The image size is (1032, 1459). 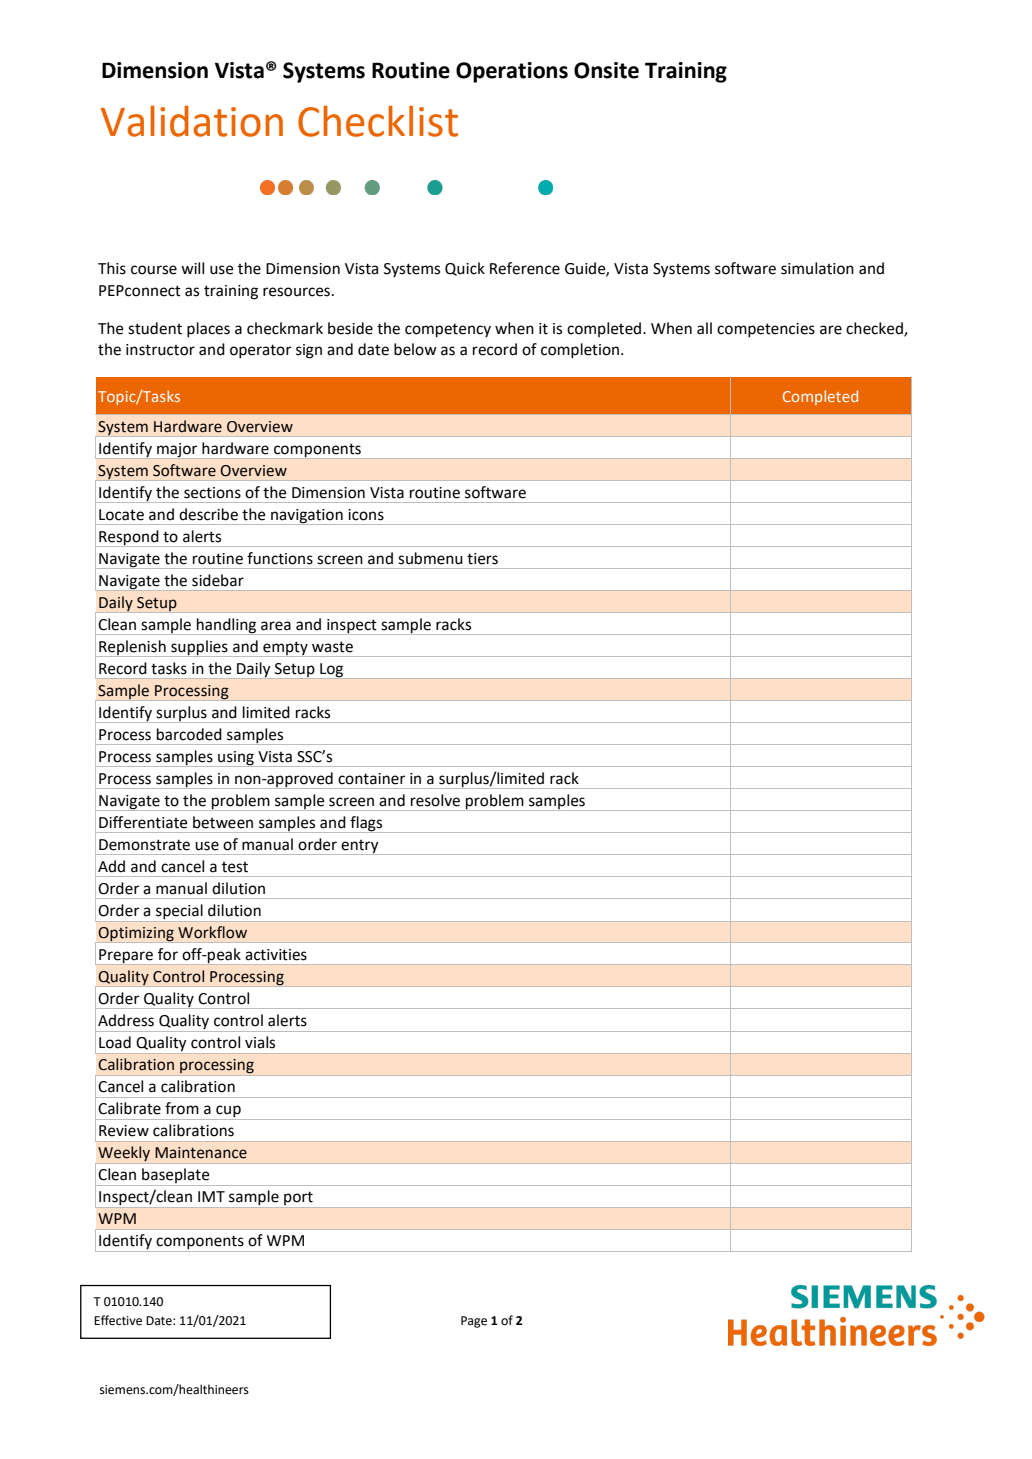 I want to click on Onsite, so click(x=606, y=70).
